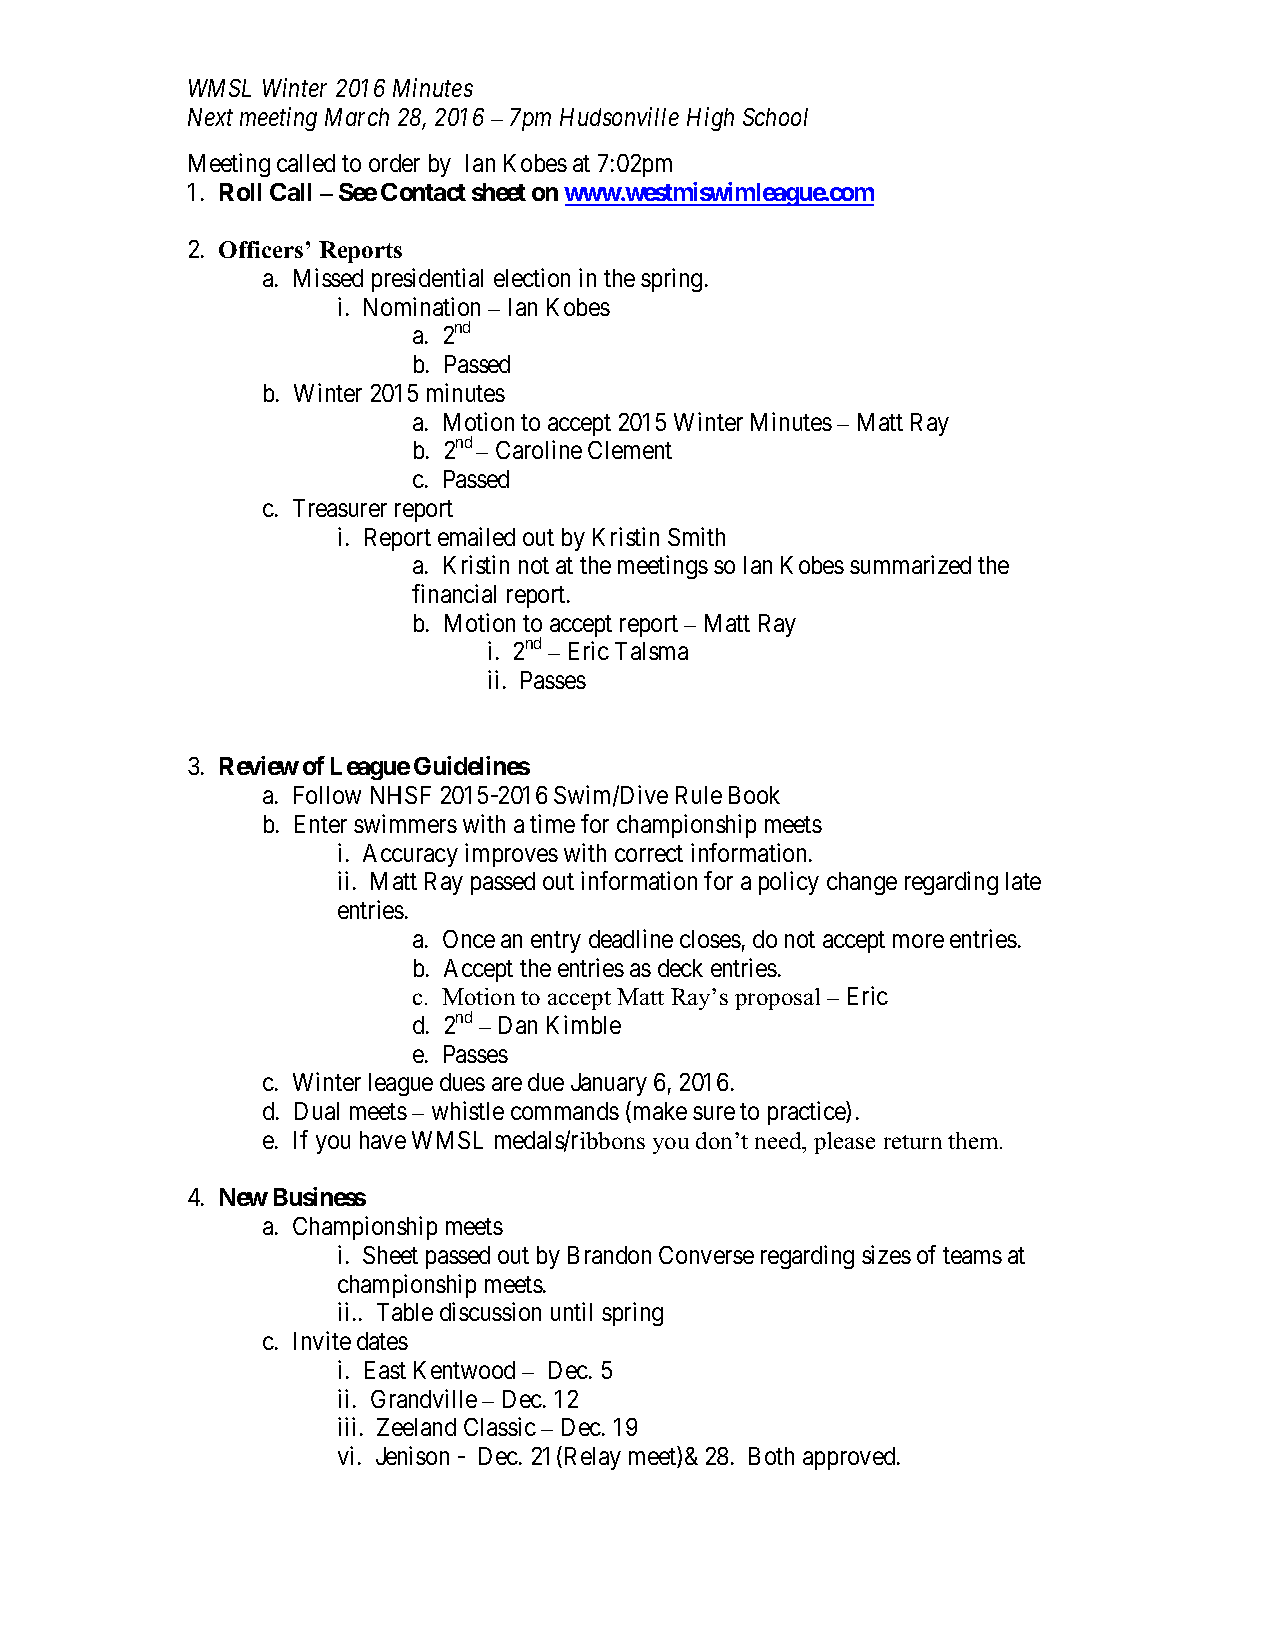  What do you see at coordinates (552, 823) in the screenshot?
I see `time` at bounding box center [552, 823].
